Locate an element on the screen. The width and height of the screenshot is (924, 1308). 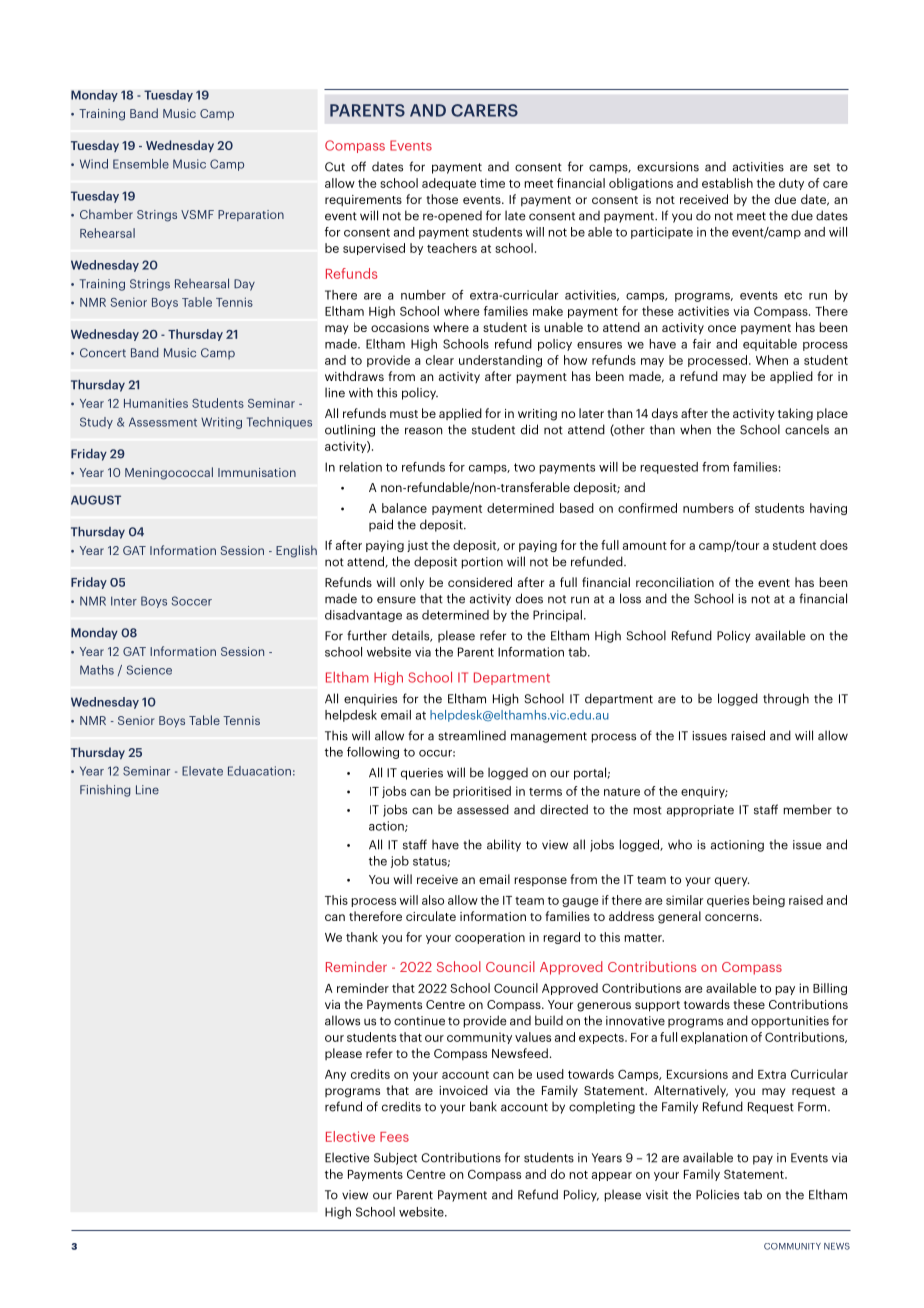
through is located at coordinates (786, 699).
